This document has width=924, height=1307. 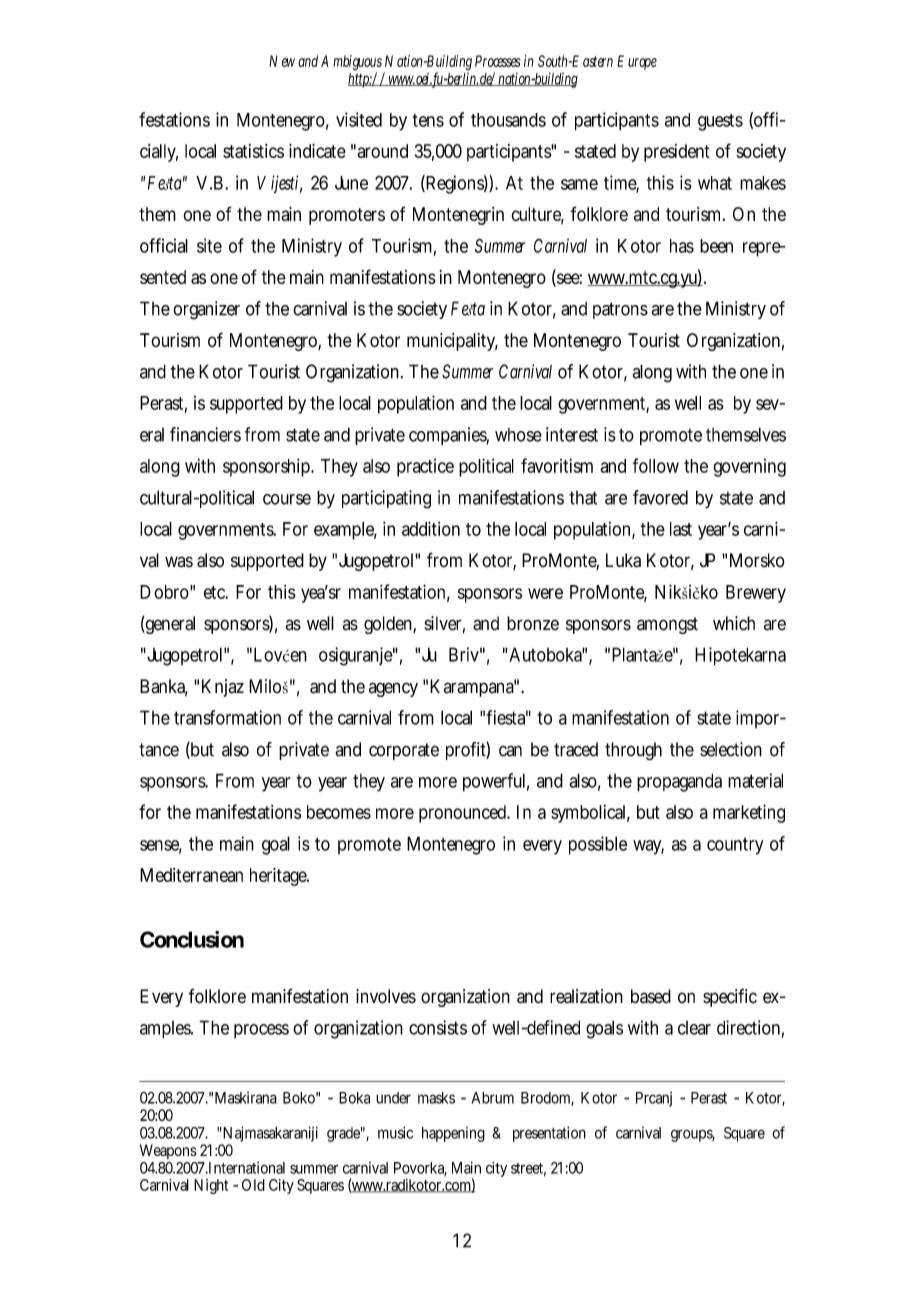 I want to click on groups, so click(x=693, y=1135).
